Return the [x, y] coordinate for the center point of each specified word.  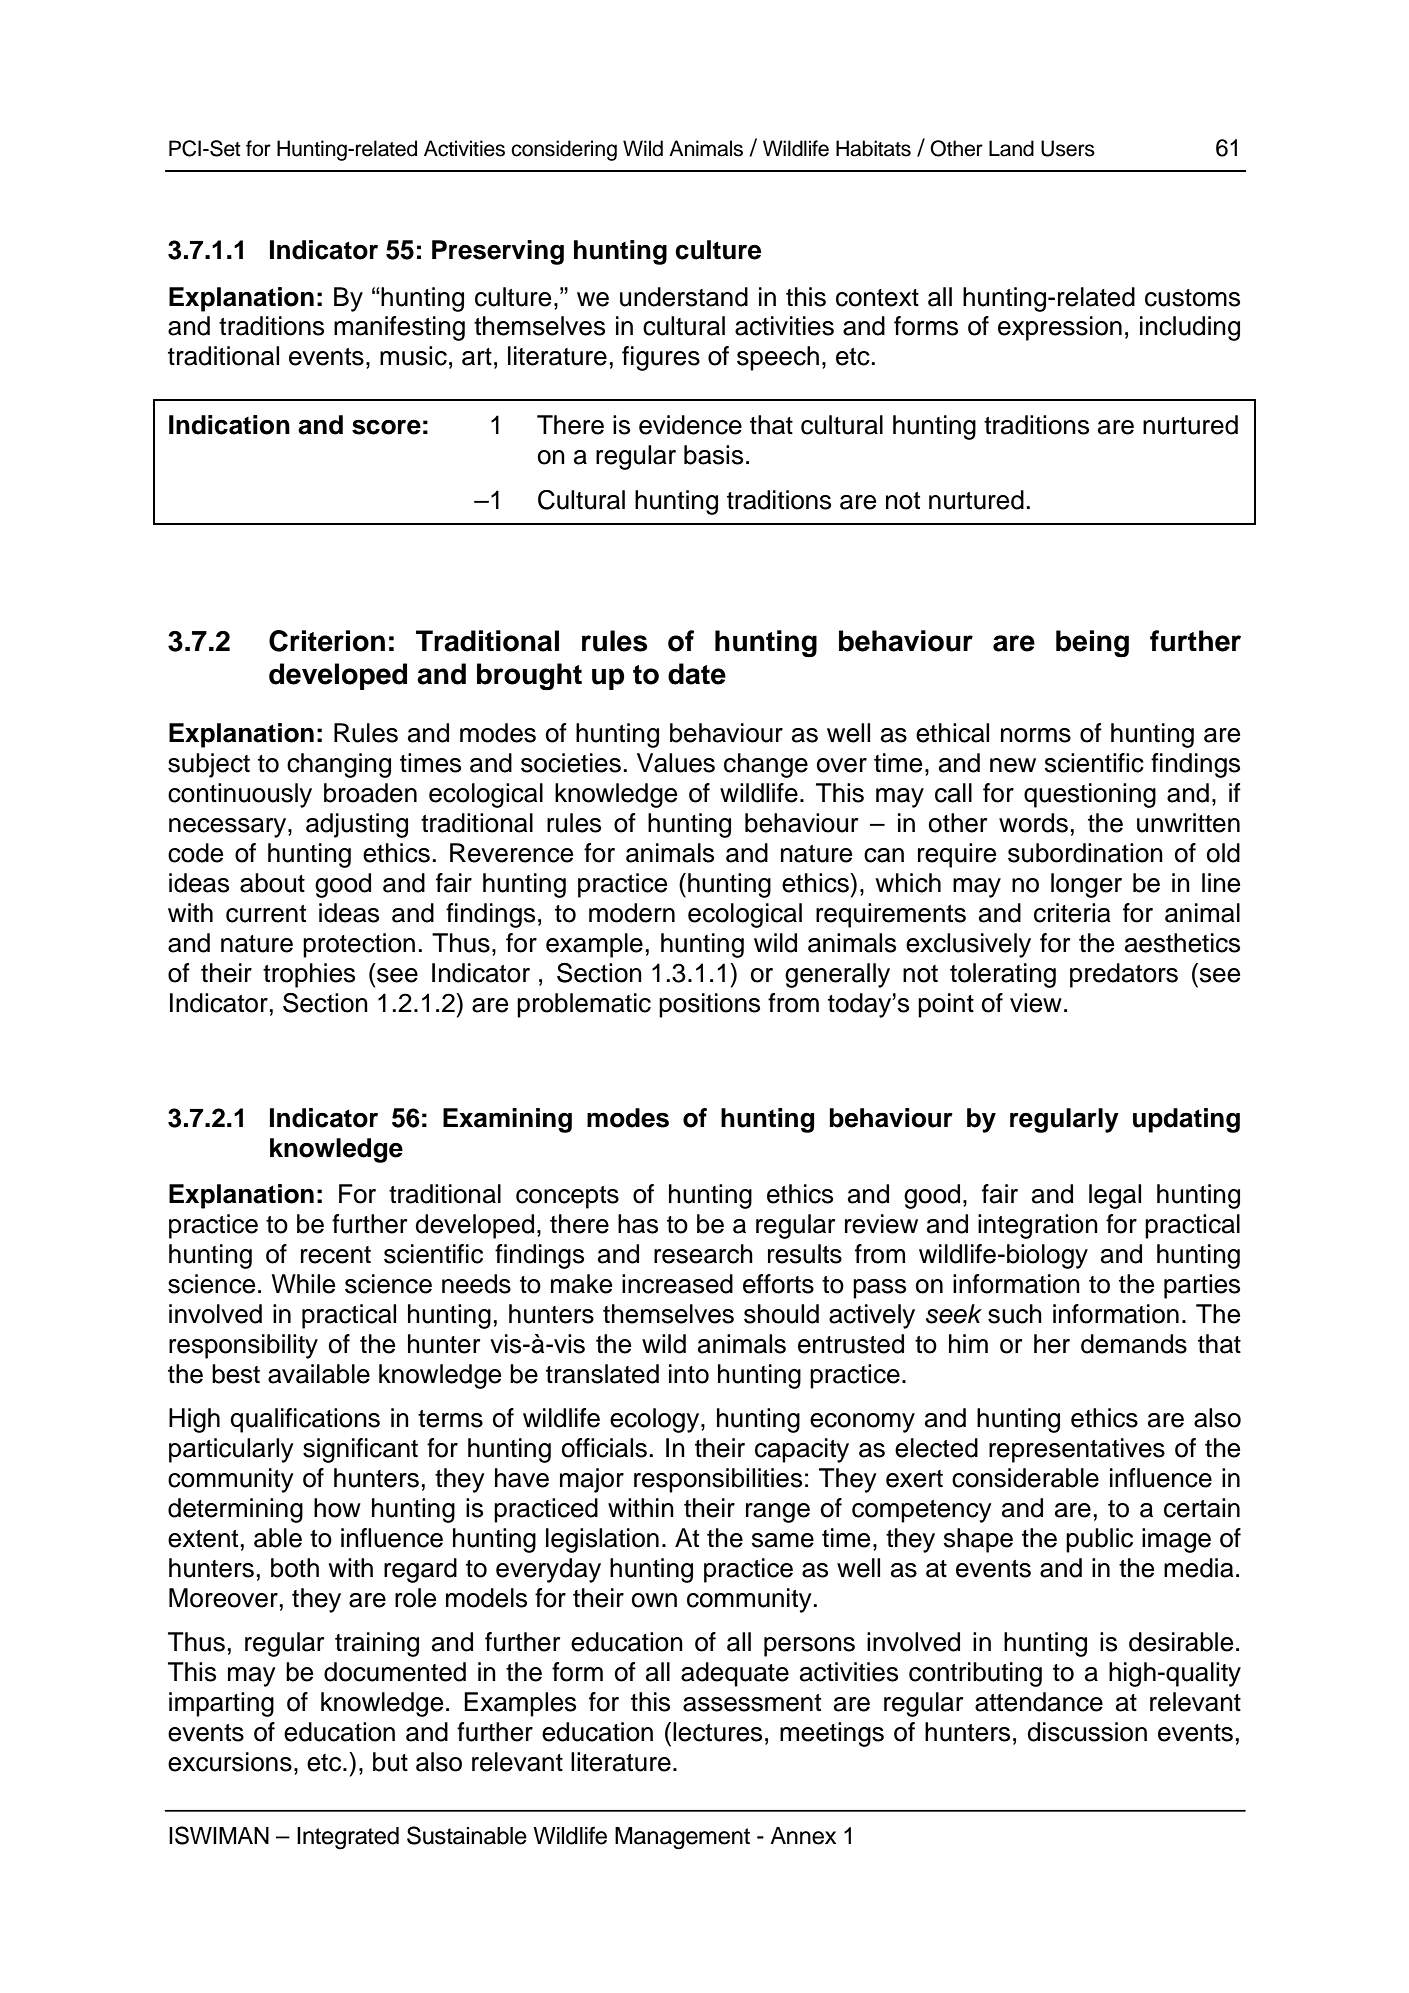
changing [339, 765]
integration [1038, 1226]
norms [1036, 735]
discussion [1087, 1732]
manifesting [399, 328]
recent [336, 1255]
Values [676, 763]
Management [682, 1838]
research [703, 1254]
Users [1068, 148]
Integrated [348, 1838]
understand [684, 297]
